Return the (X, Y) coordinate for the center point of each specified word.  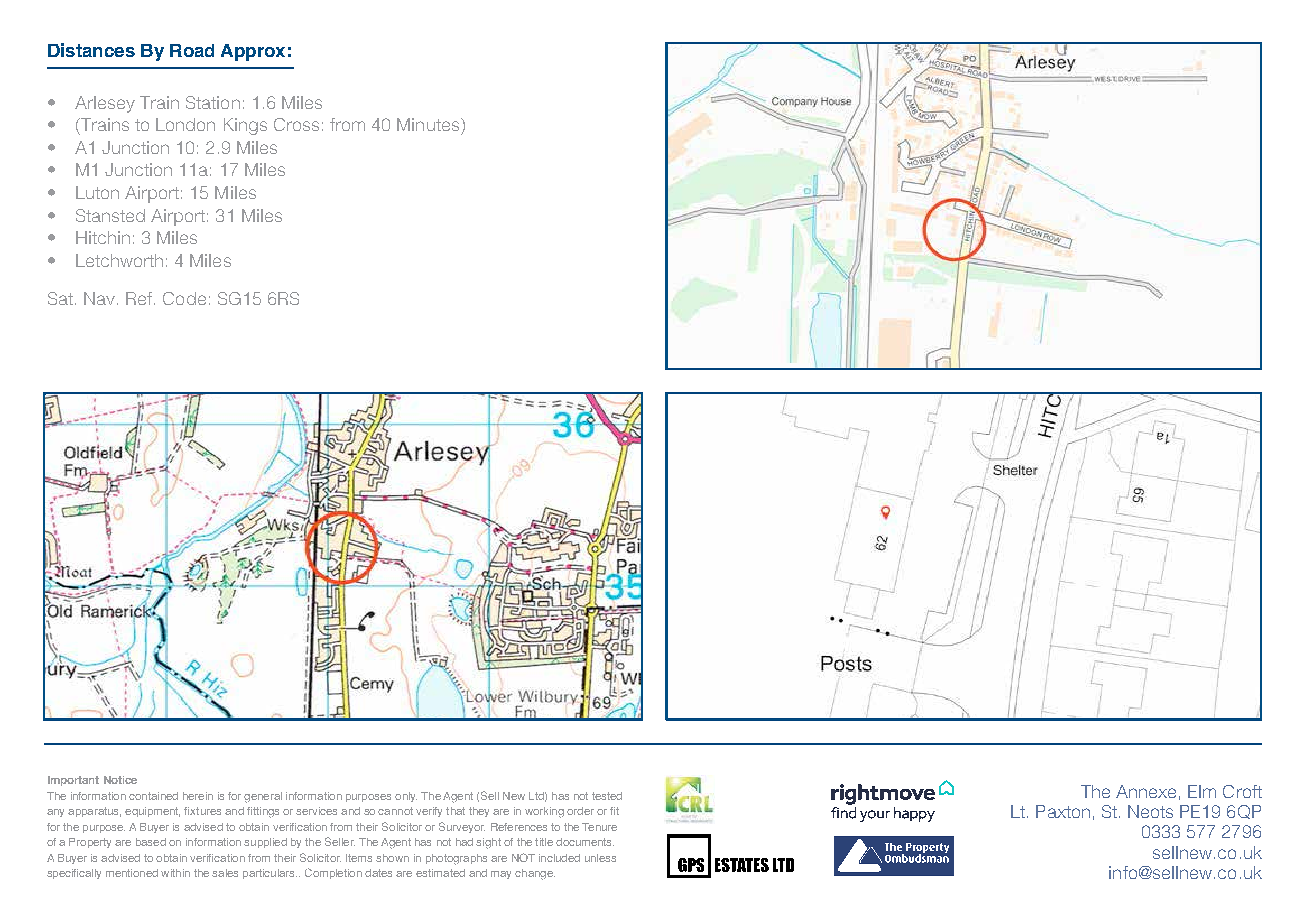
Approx (253, 52)
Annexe (1146, 791)
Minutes (428, 124)
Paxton (1063, 811)
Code (184, 298)
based (151, 842)
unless (600, 858)
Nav (99, 298)
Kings (245, 126)
